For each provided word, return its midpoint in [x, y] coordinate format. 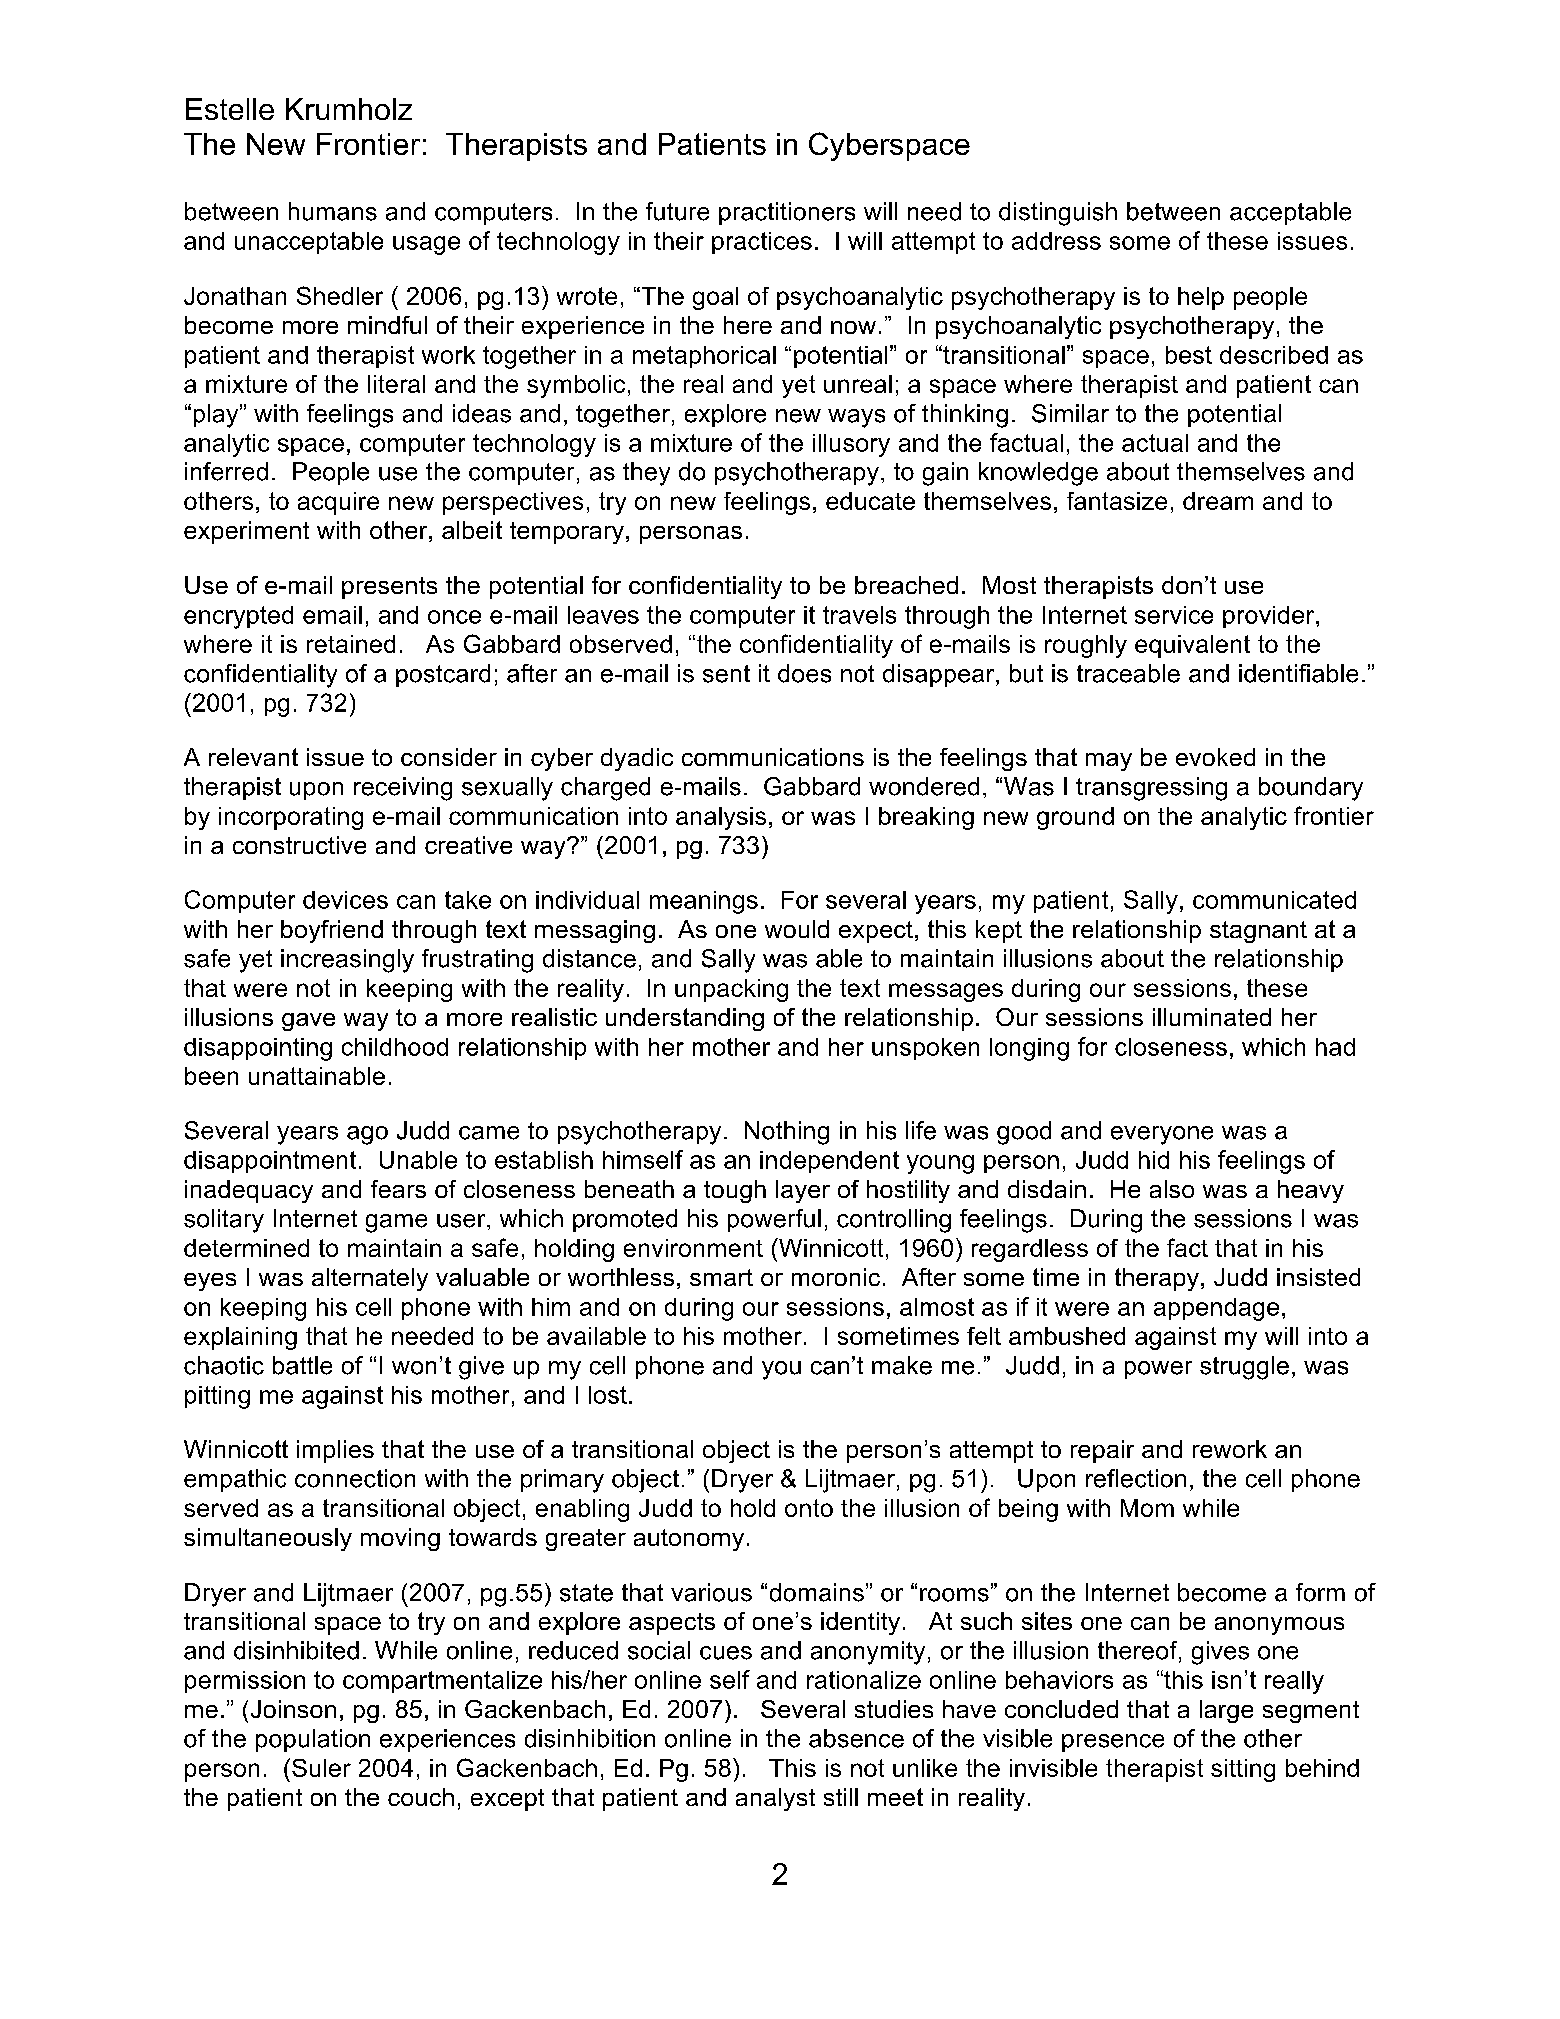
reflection [1136, 1478]
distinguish [1058, 214]
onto [809, 1508]
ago [367, 1135]
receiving [403, 789]
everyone [1162, 1135]
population [313, 1740]
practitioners [787, 213]
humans [333, 211]
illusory [851, 445]
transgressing [1151, 789]
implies [335, 1451]
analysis [721, 818]
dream [1218, 501]
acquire [338, 503]
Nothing [787, 1133]
